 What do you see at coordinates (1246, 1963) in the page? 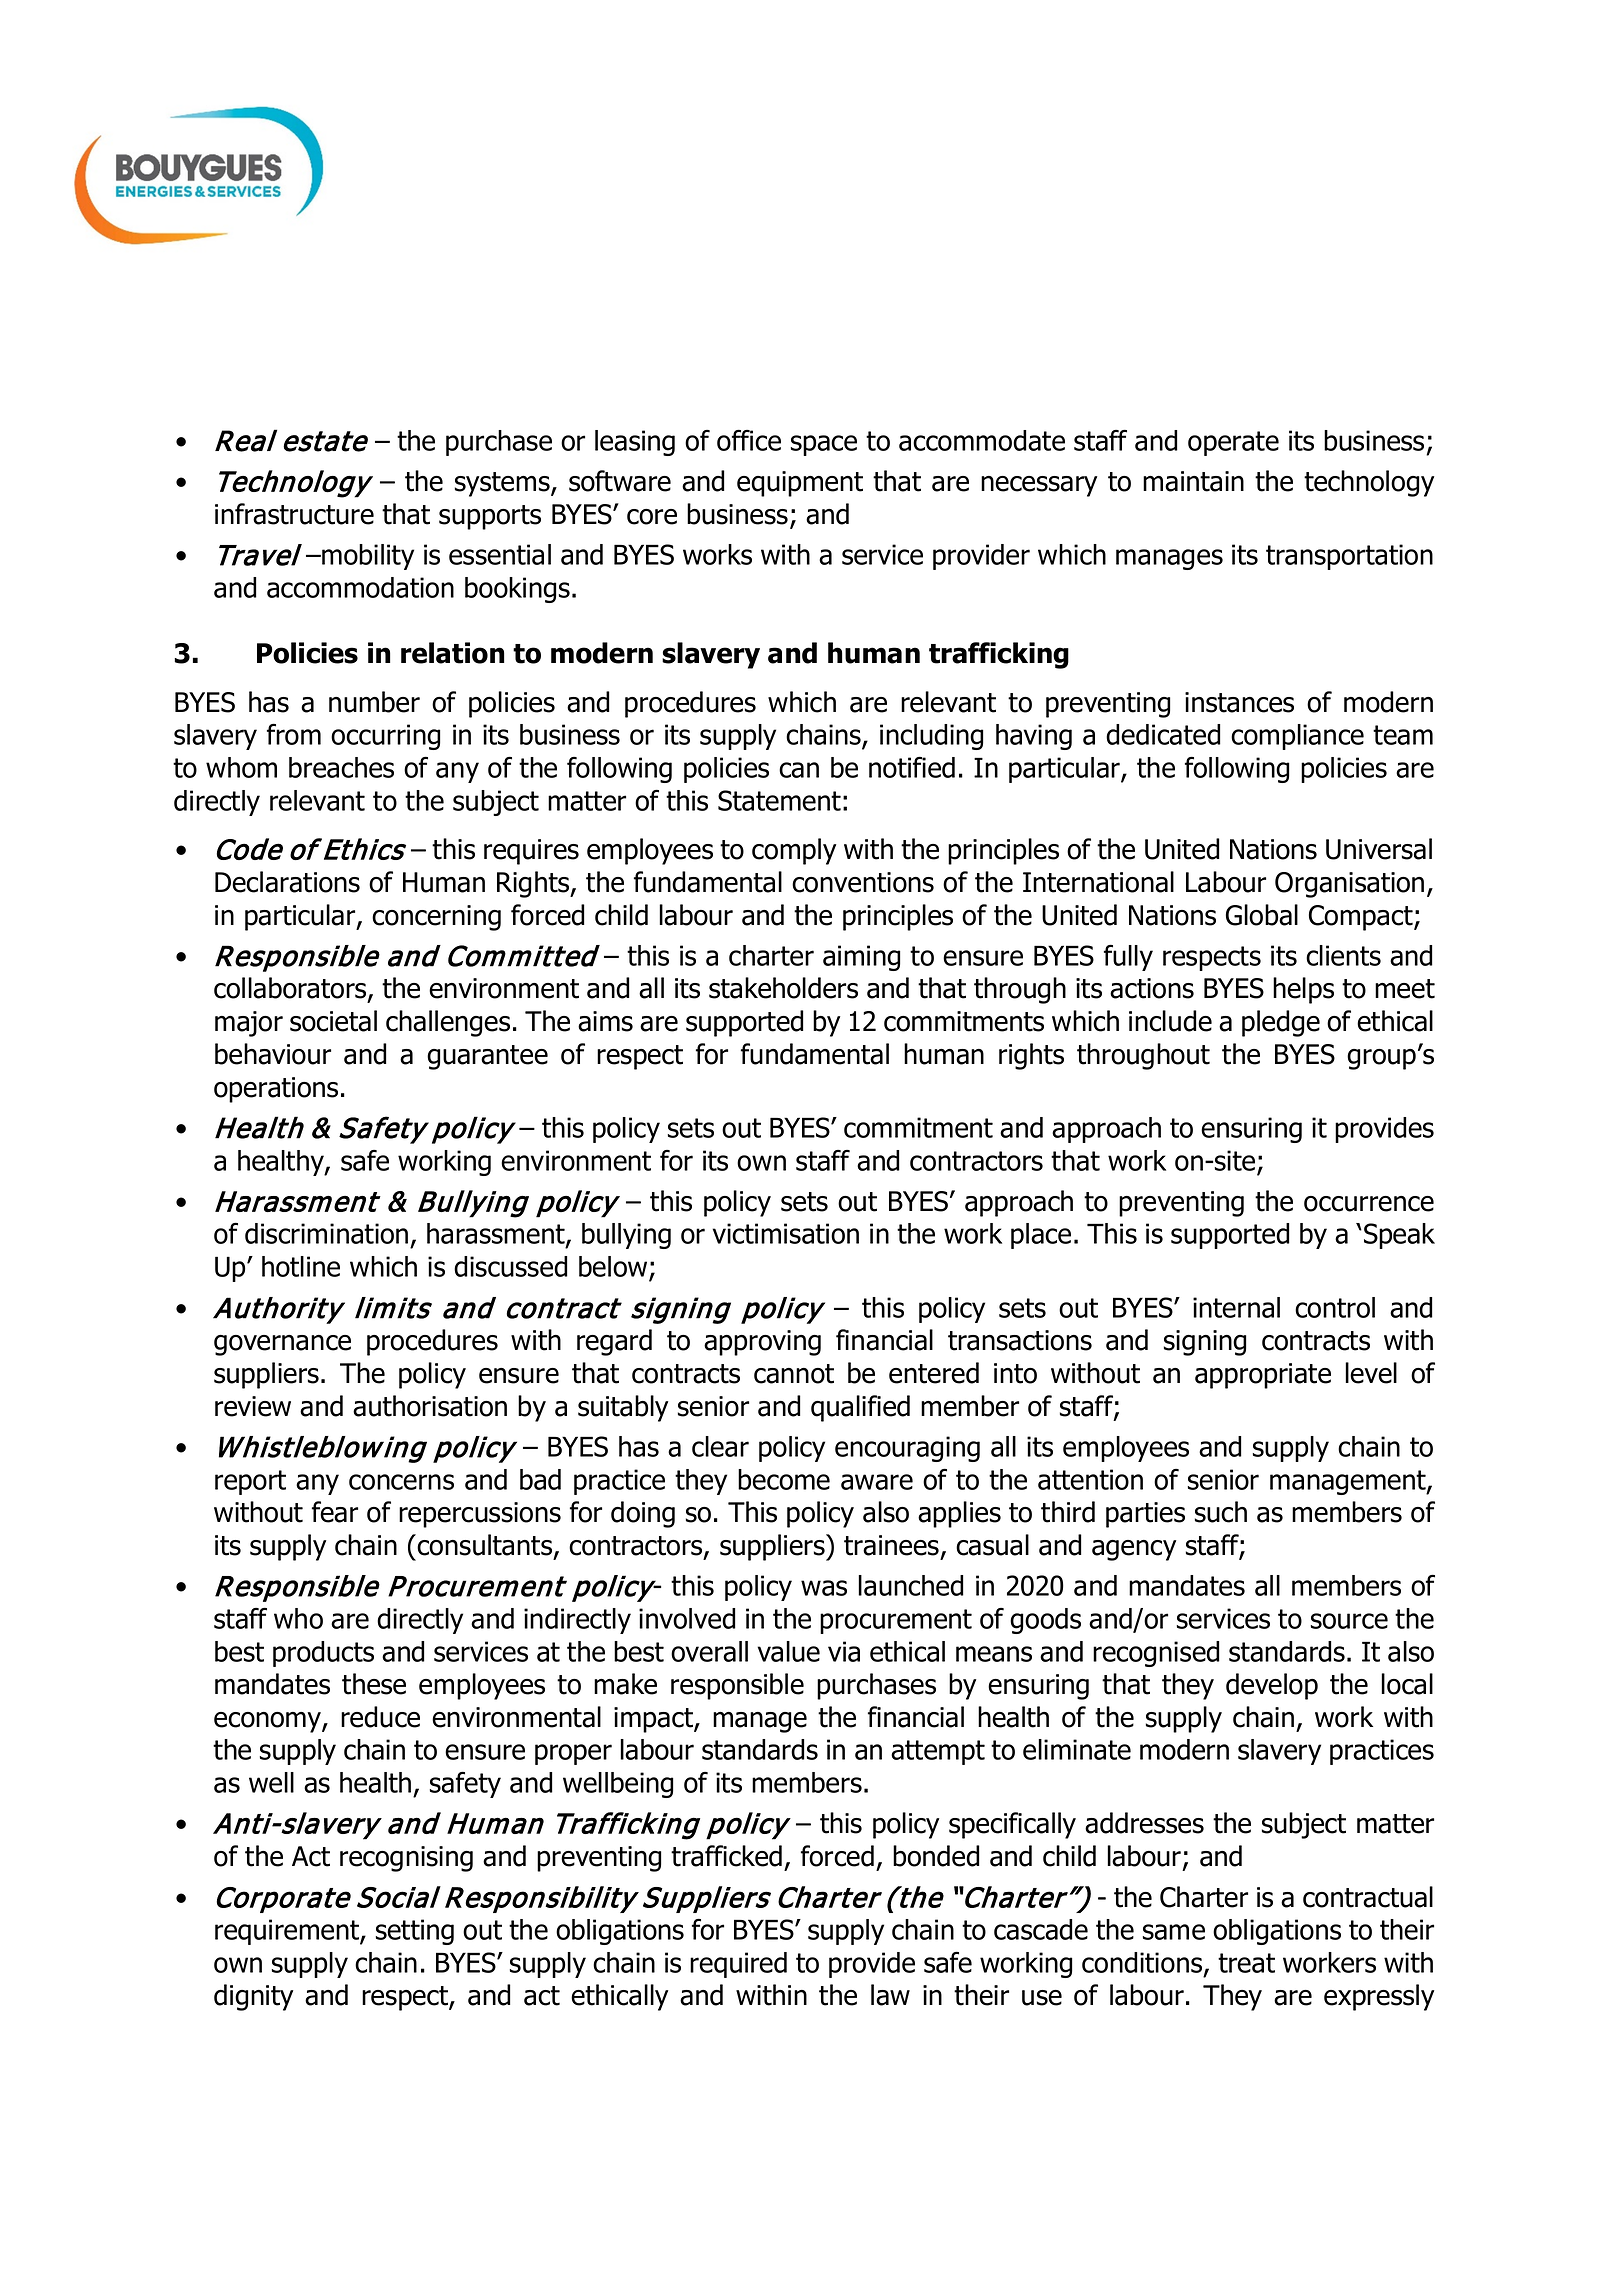
I see `treat` at bounding box center [1246, 1963].
